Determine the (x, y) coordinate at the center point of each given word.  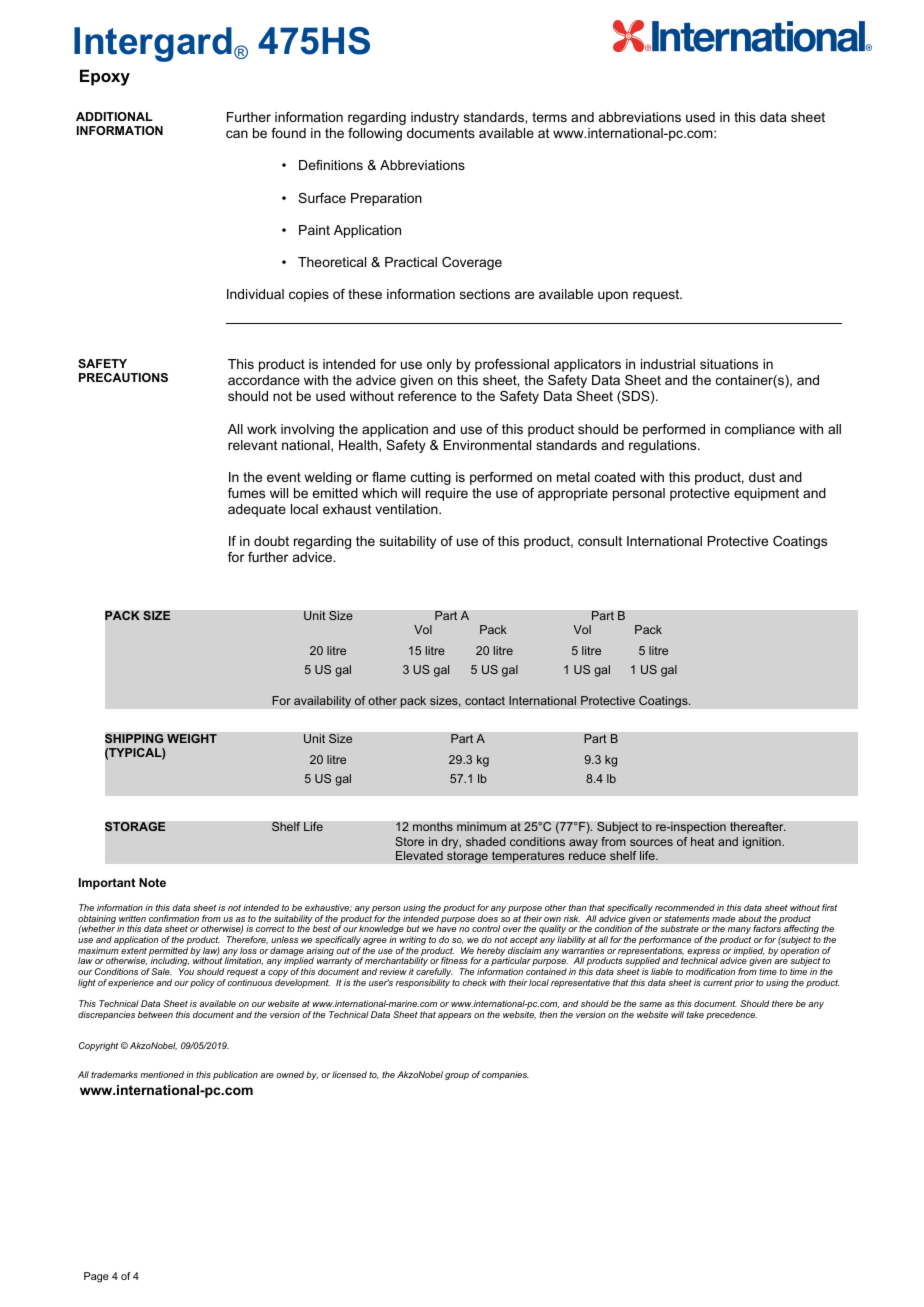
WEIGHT (192, 738)
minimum (481, 826)
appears (455, 1016)
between (155, 1014)
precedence (731, 1015)
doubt (271, 541)
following (375, 134)
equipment (766, 494)
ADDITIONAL (114, 116)
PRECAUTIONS (123, 377)
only (439, 365)
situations (729, 364)
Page (96, 1277)
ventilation (407, 509)
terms (549, 117)
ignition (763, 843)
